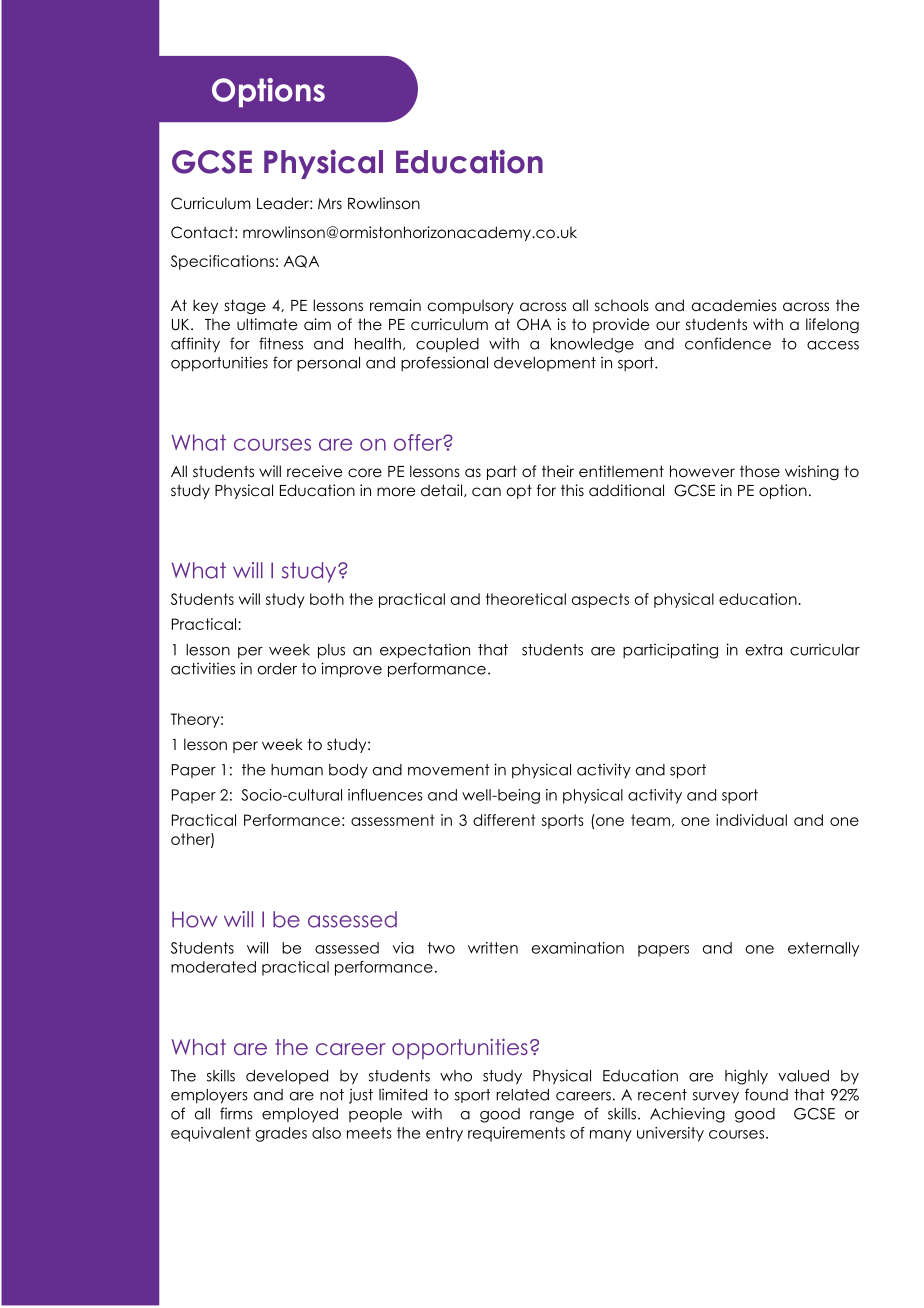 This screenshot has width=924, height=1308. Describe the element at coordinates (471, 306) in the screenshot. I see `compulsory` at that location.
